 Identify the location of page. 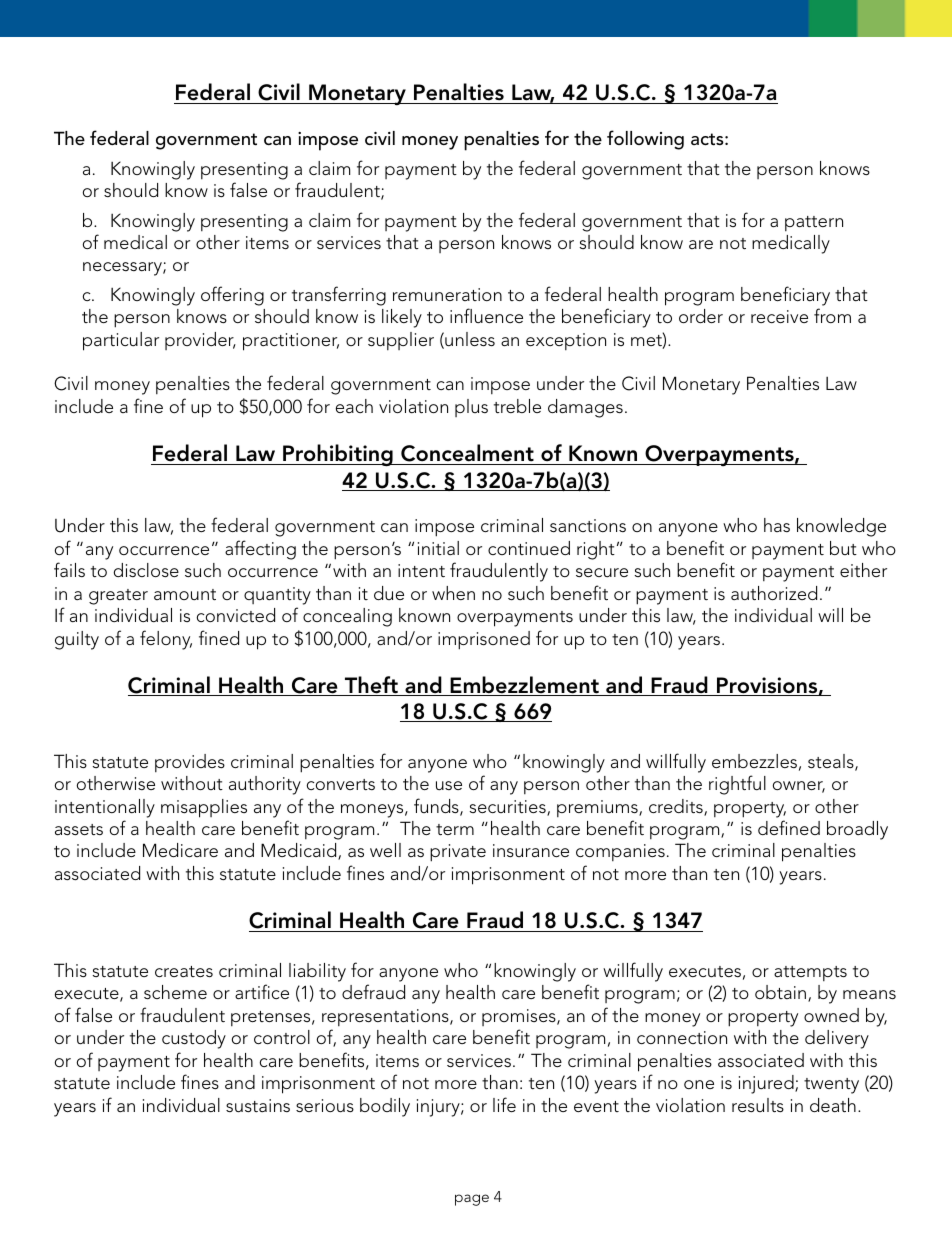
(472, 1200).
